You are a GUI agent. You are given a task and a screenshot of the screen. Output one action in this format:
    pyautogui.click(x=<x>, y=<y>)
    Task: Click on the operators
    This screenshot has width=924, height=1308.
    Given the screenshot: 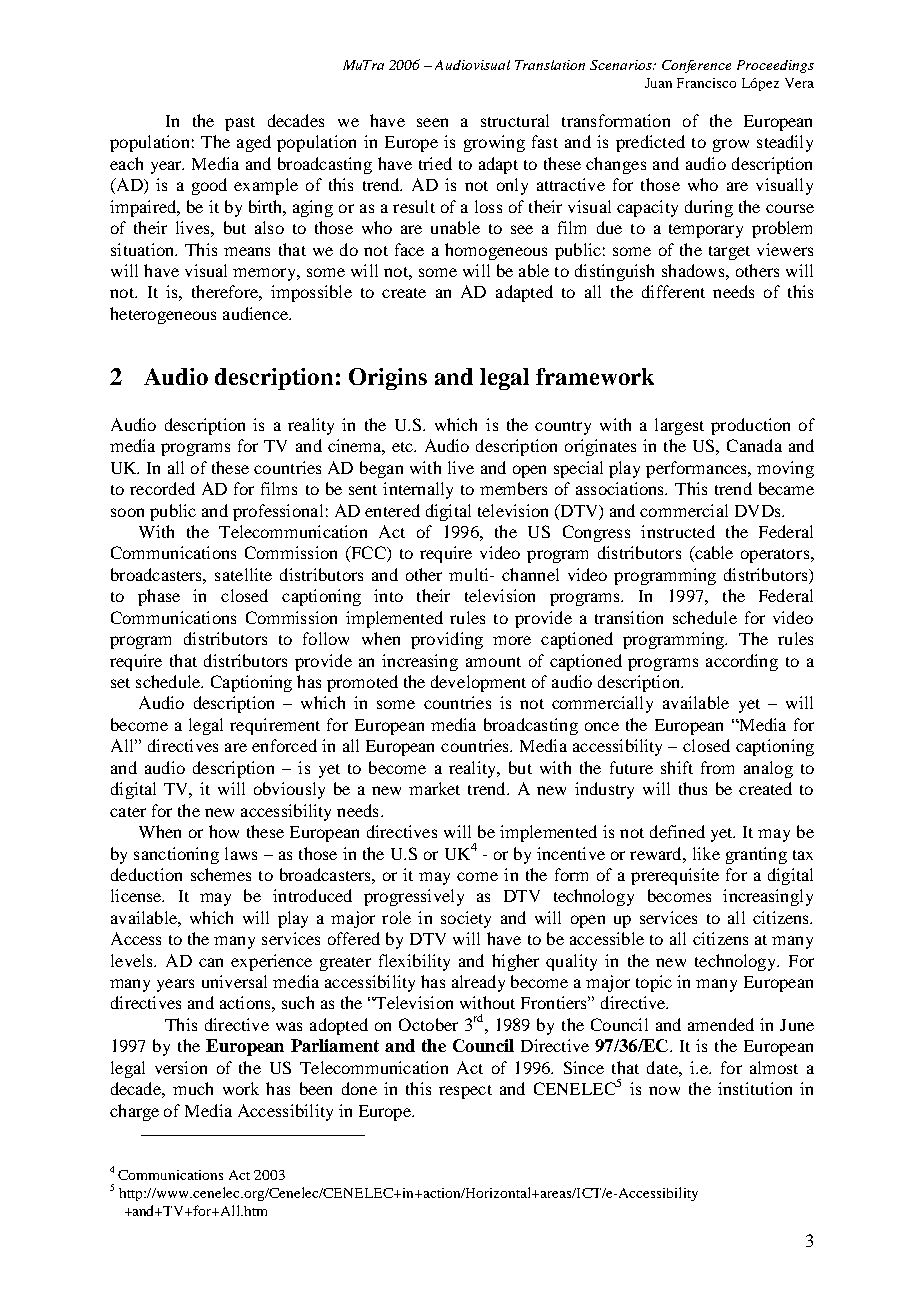 What is the action you would take?
    pyautogui.click(x=776, y=556)
